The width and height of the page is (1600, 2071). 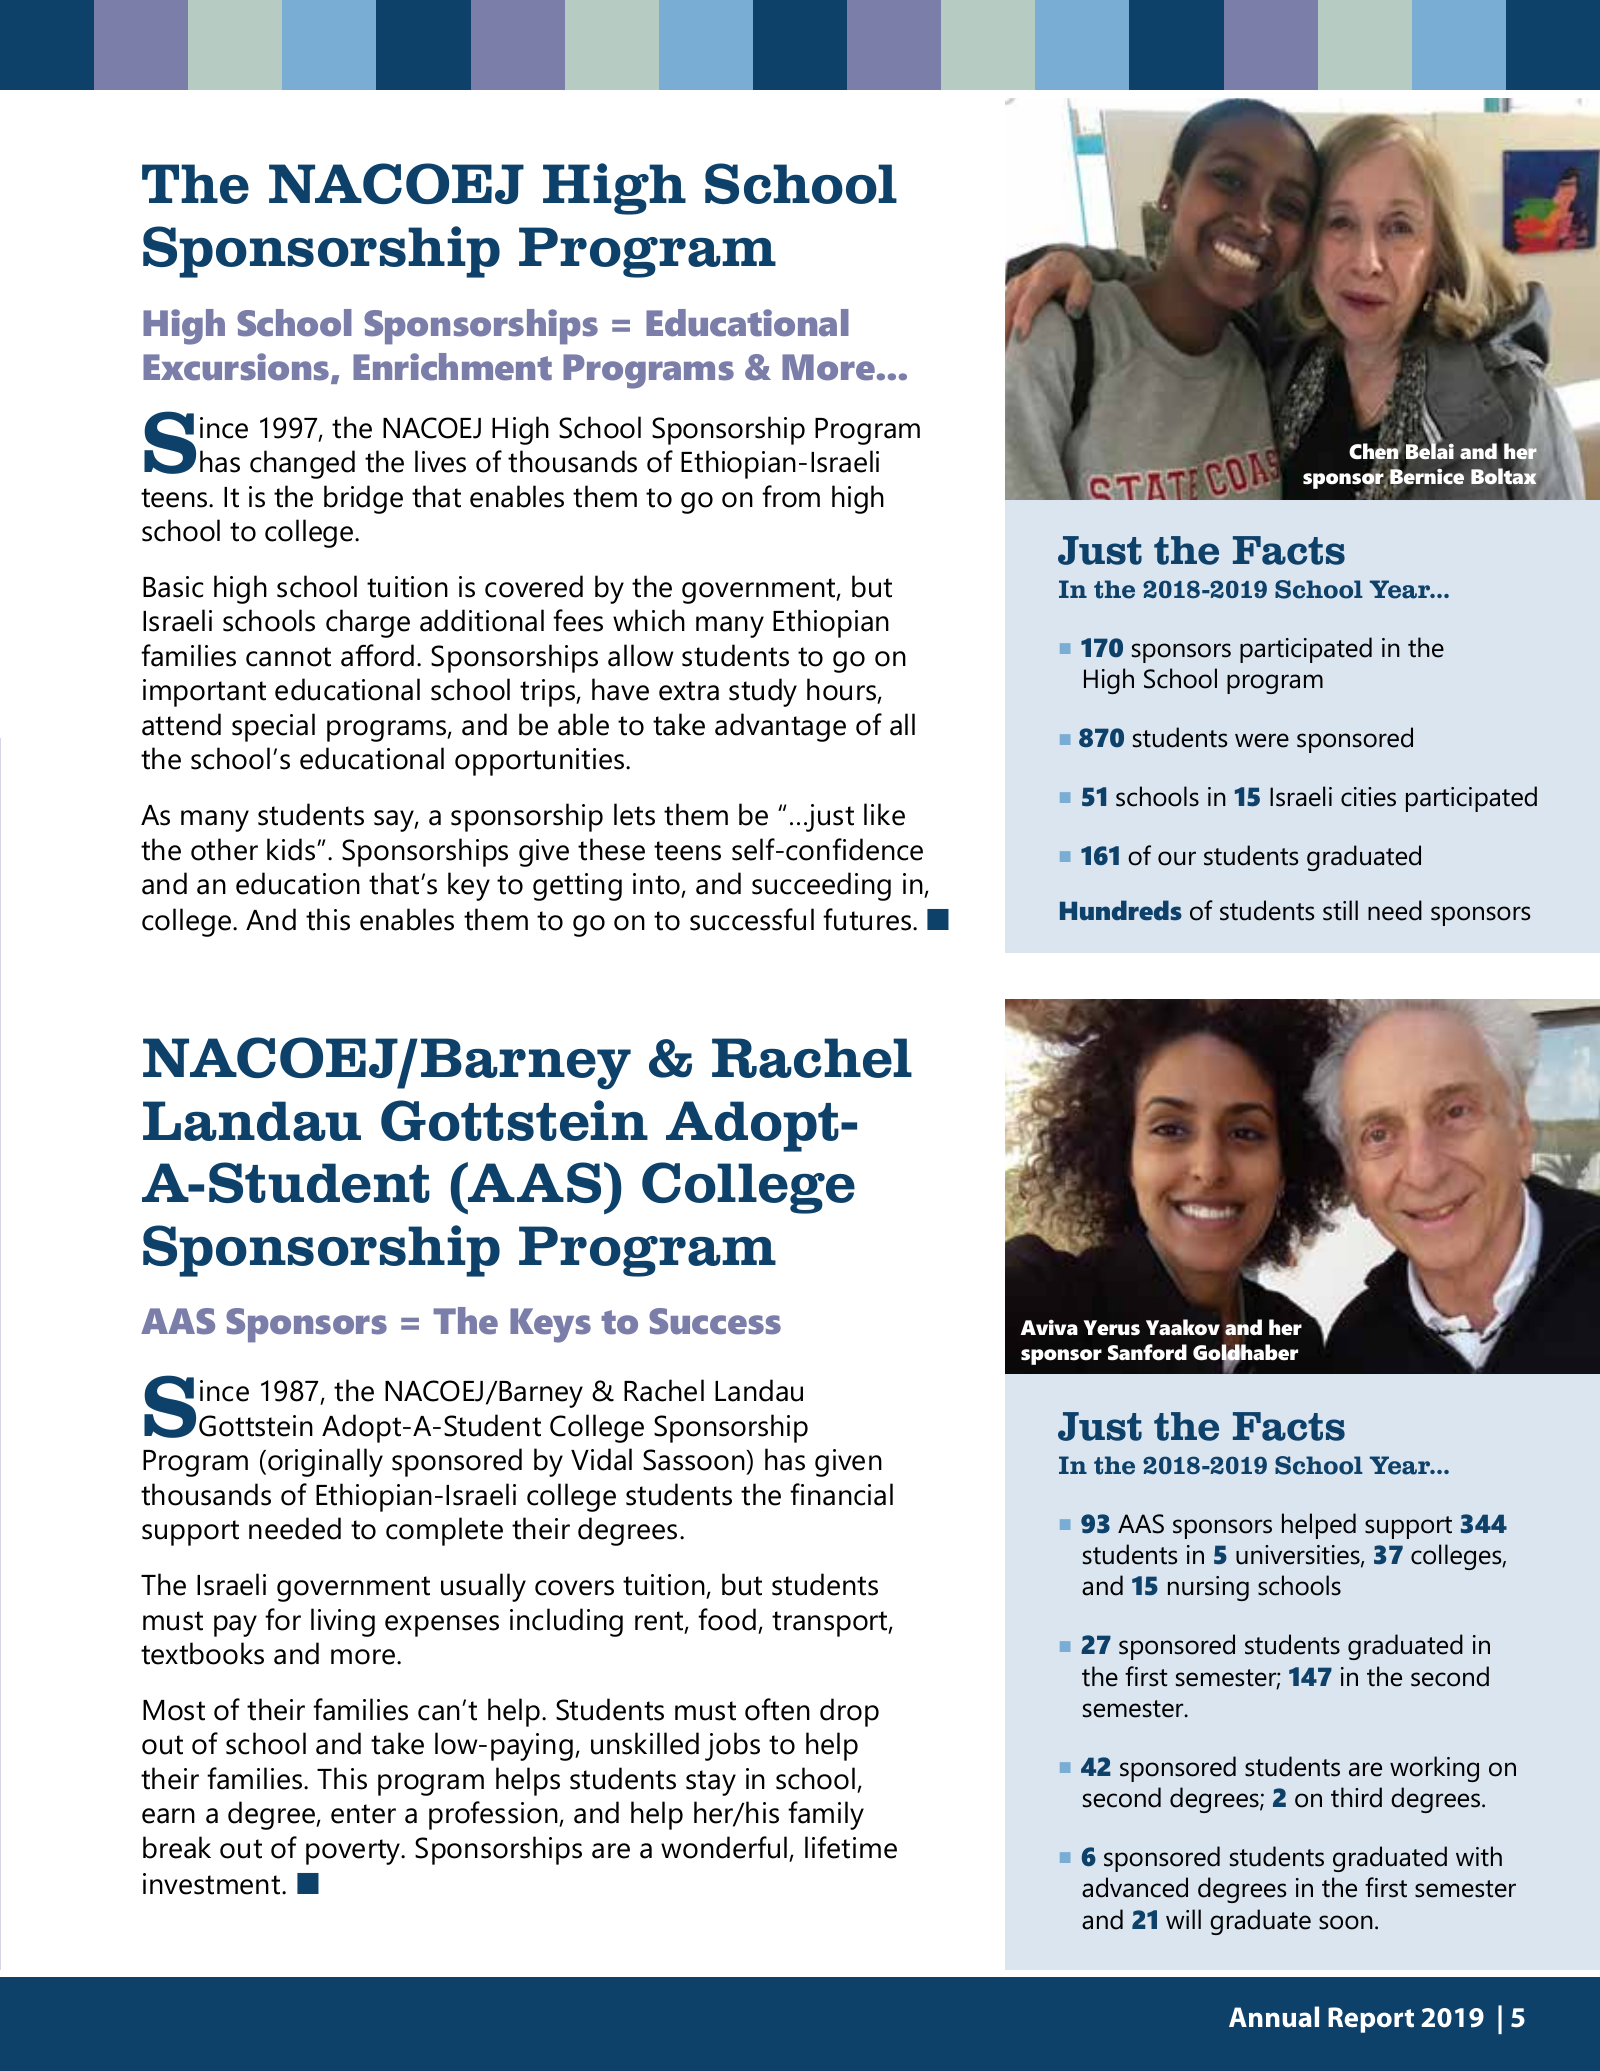 I want to click on Keys, so click(x=550, y=1325).
